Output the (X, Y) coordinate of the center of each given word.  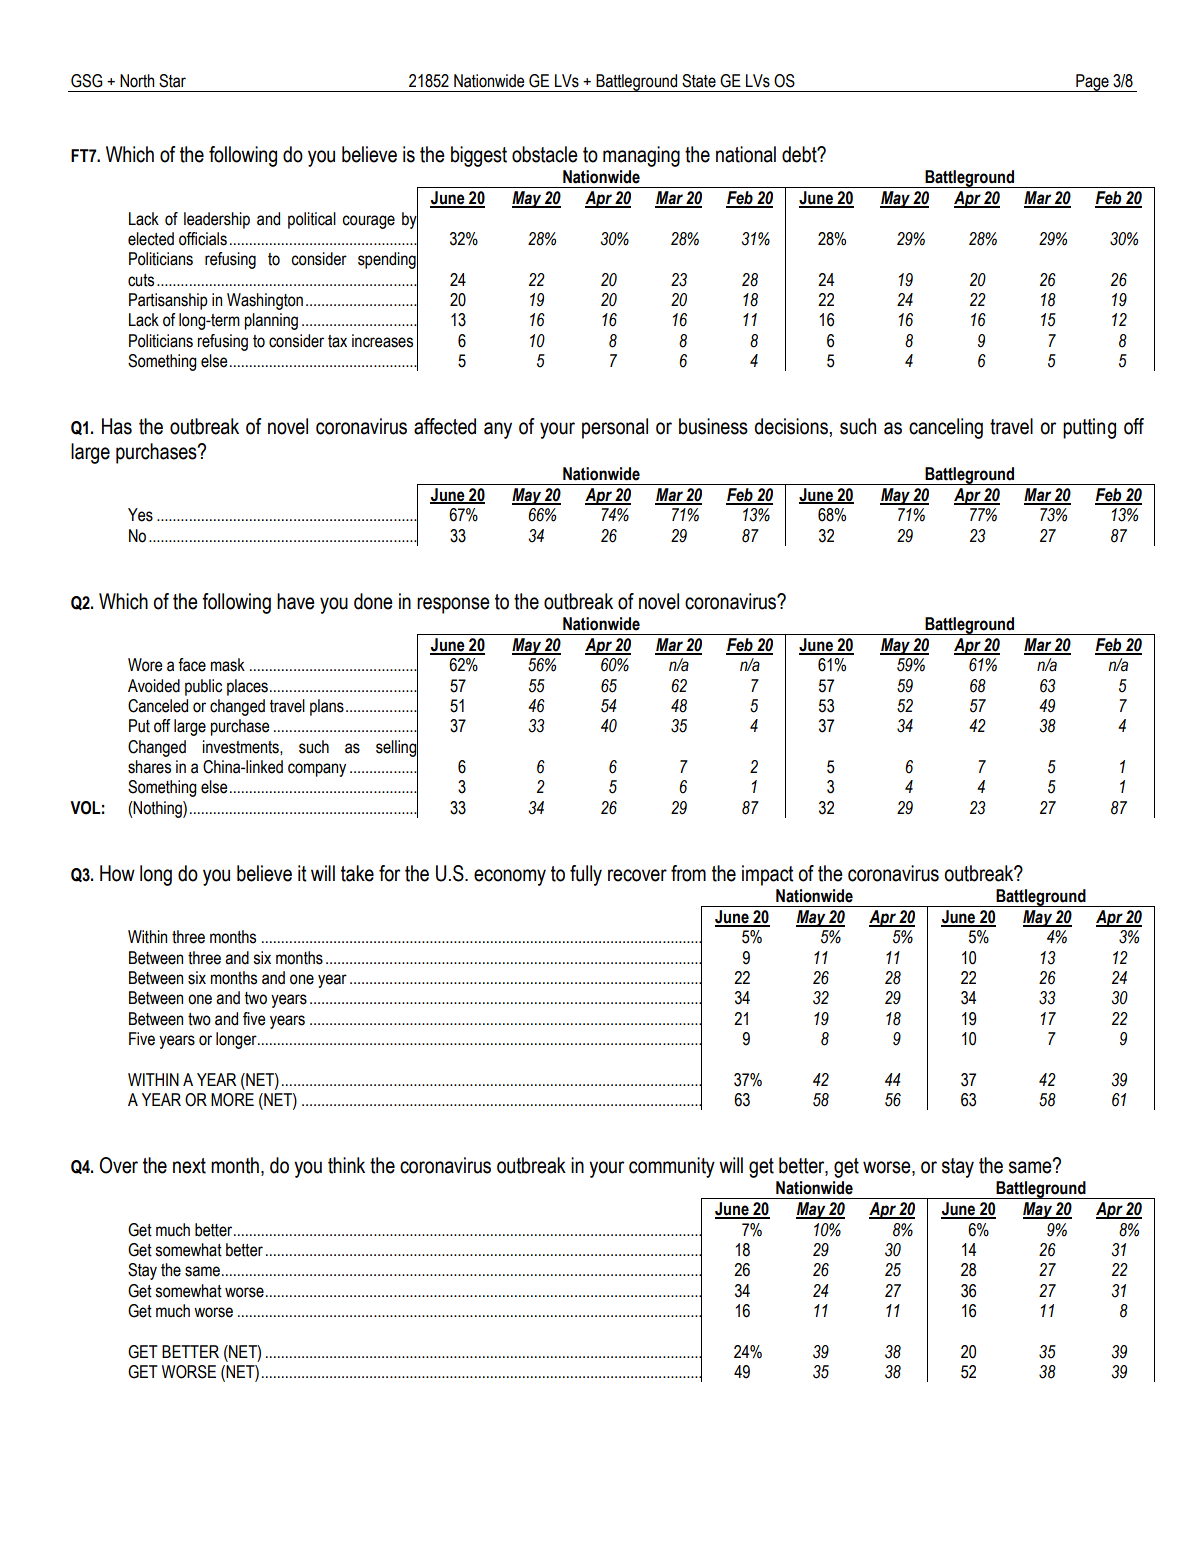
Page (1092, 83)
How (117, 873)
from (688, 873)
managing (641, 156)
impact (768, 875)
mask (228, 665)
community (672, 1167)
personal (615, 428)
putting (1089, 428)
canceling (946, 428)
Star (172, 81)
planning (271, 321)
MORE (232, 1100)
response (453, 605)
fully (586, 875)
